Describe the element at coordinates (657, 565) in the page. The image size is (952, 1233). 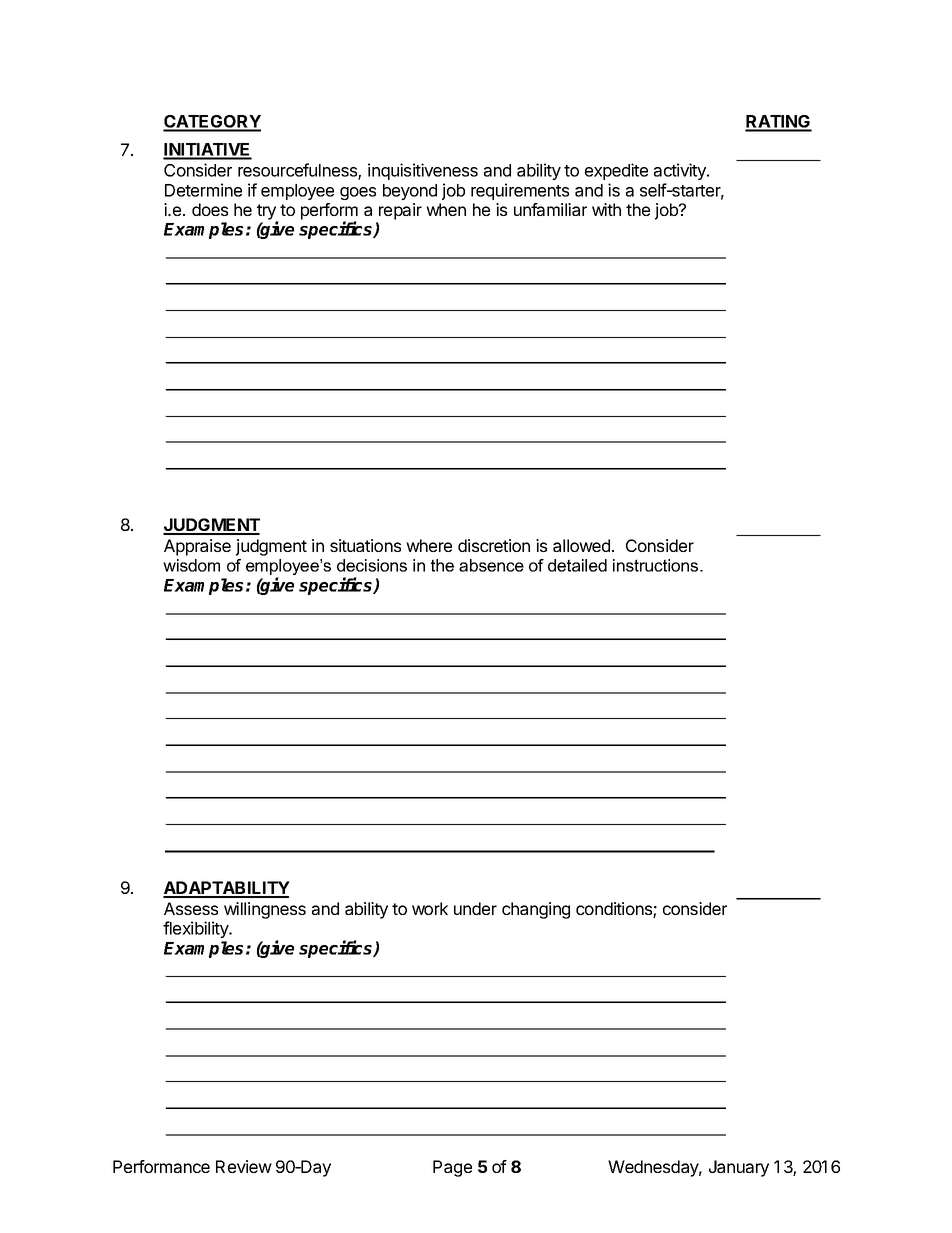
I see `instructions` at that location.
